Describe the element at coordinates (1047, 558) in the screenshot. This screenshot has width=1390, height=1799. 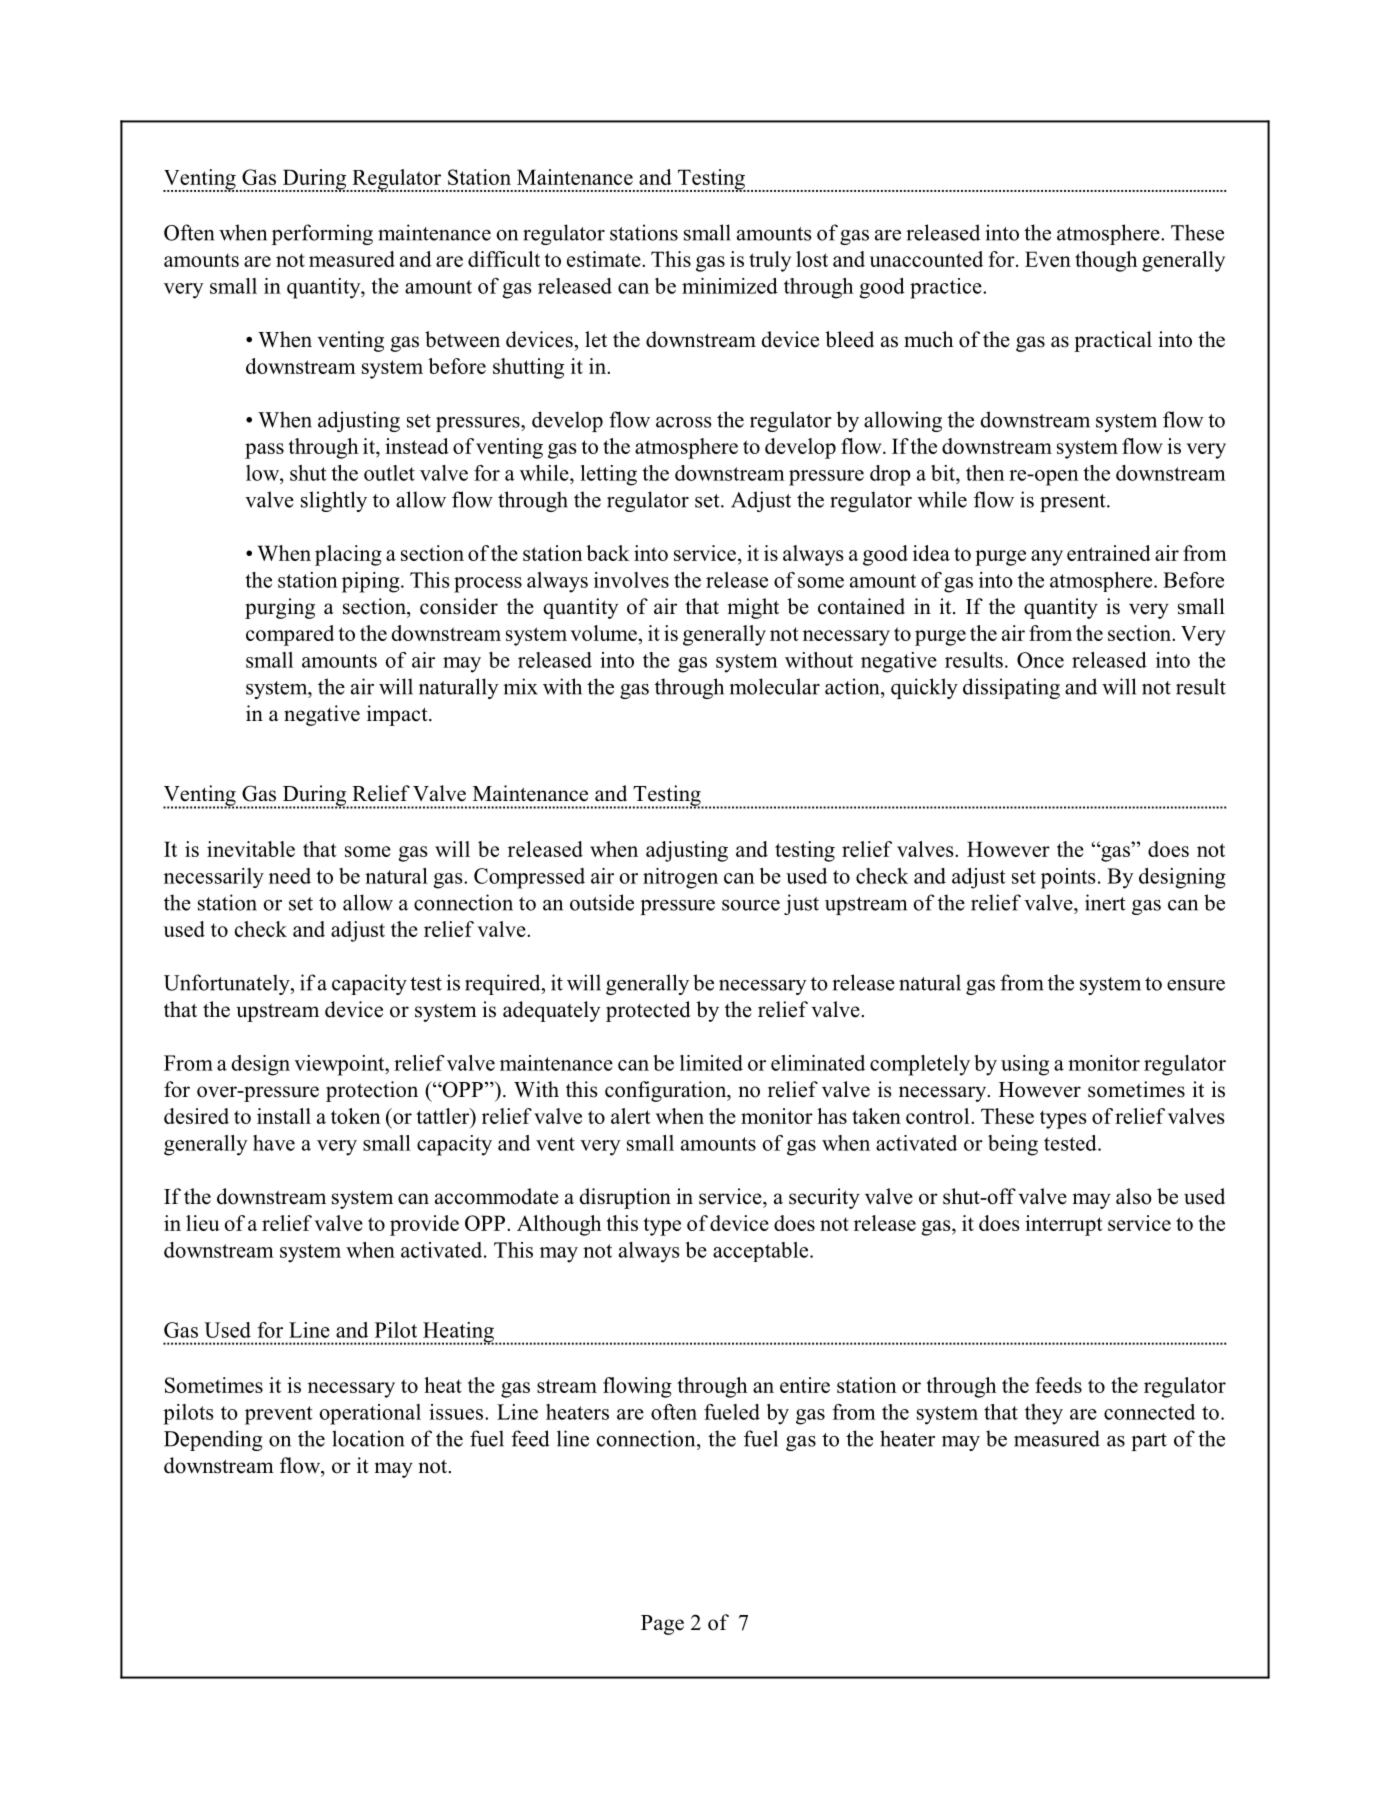
I see `any` at that location.
